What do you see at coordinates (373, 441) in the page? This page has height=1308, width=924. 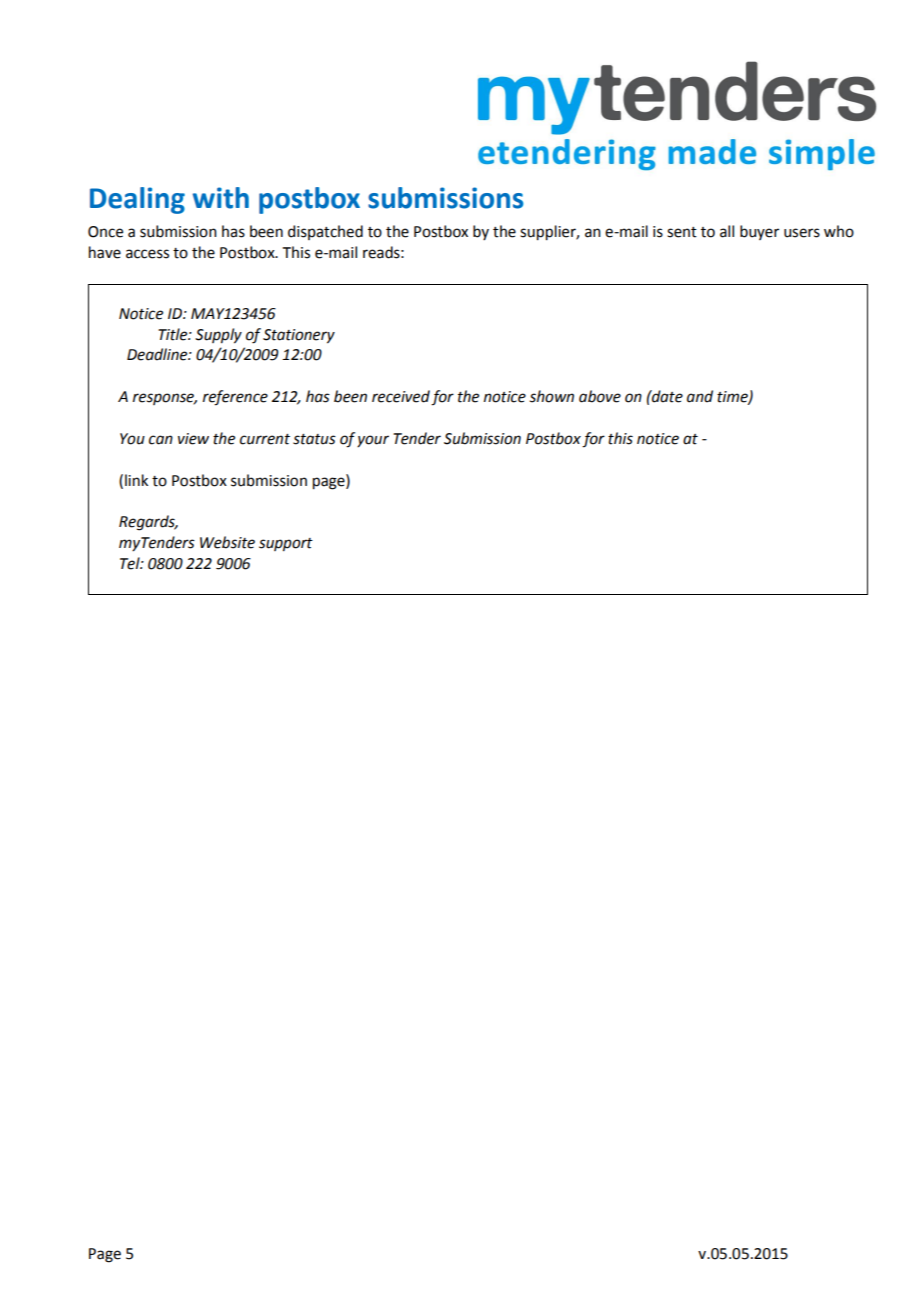 I see `your` at bounding box center [373, 441].
